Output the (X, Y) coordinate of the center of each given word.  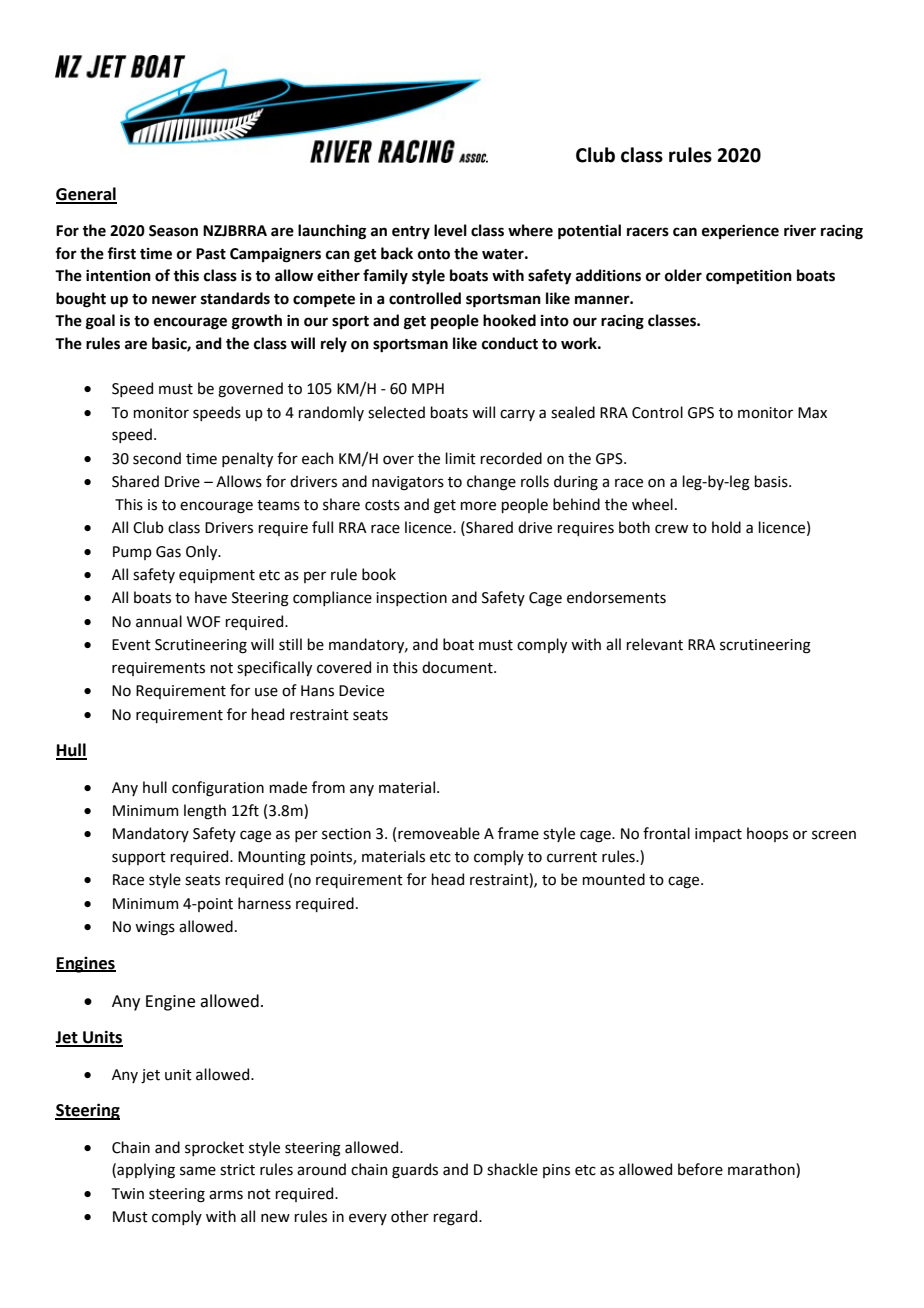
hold (726, 527)
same (198, 1171)
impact (718, 835)
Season (173, 231)
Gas (168, 552)
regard (455, 1218)
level (450, 230)
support (139, 858)
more (478, 506)
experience (740, 232)
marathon (762, 1170)
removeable (439, 833)
